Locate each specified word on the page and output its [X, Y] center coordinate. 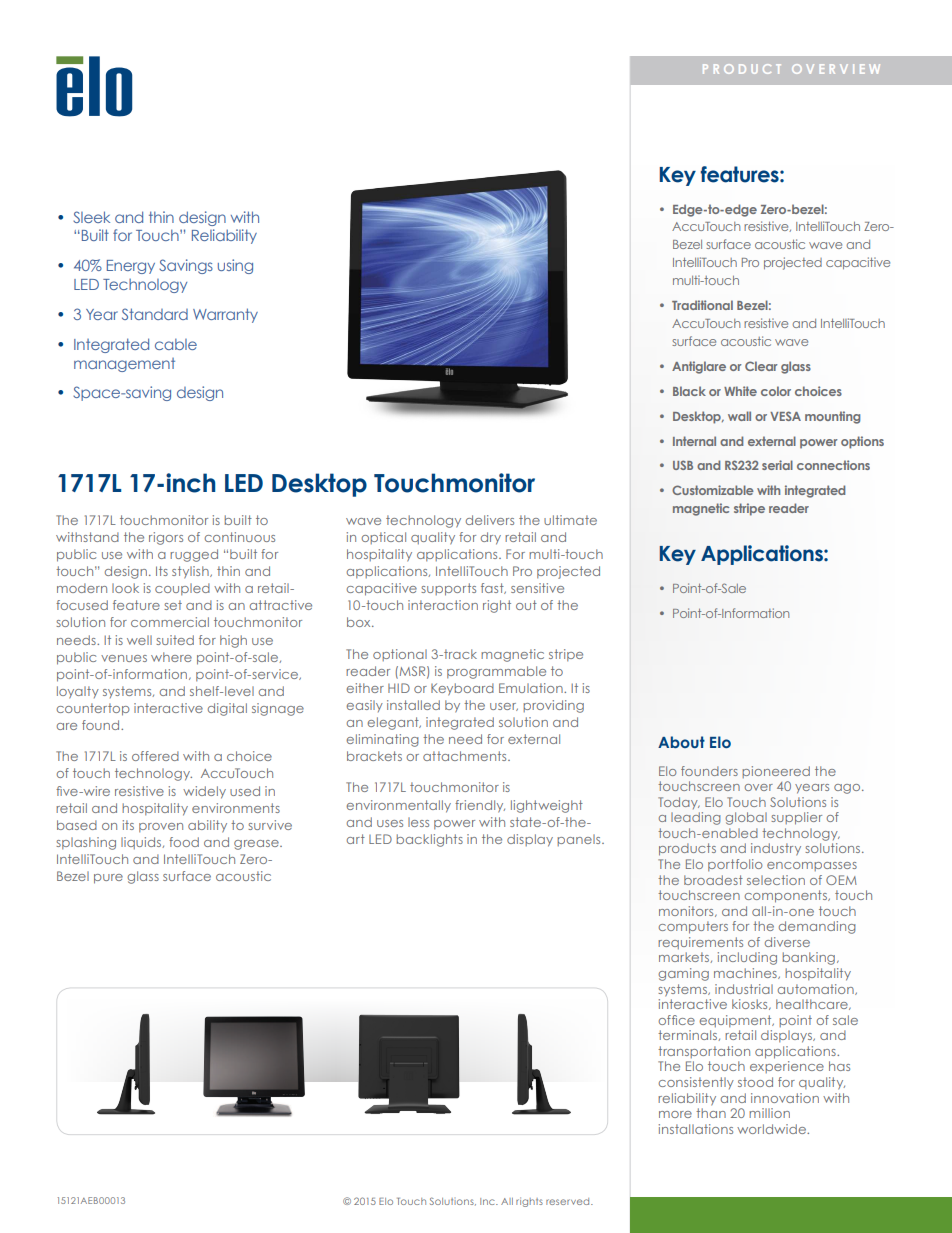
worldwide [772, 1129]
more [675, 1114]
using [235, 266]
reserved [569, 1201]
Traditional [702, 305]
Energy [131, 267]
